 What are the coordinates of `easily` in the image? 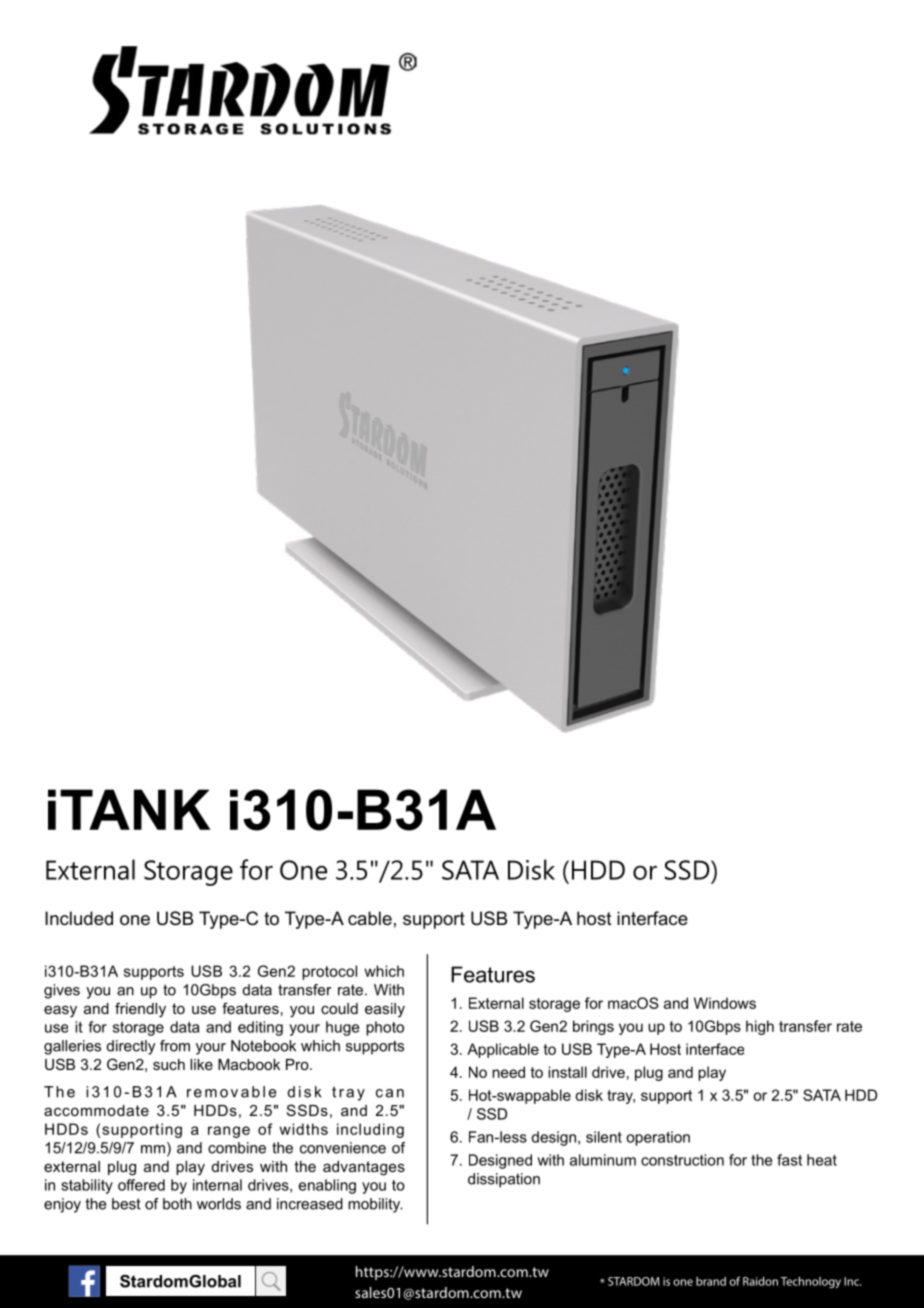 It's located at (385, 1010).
